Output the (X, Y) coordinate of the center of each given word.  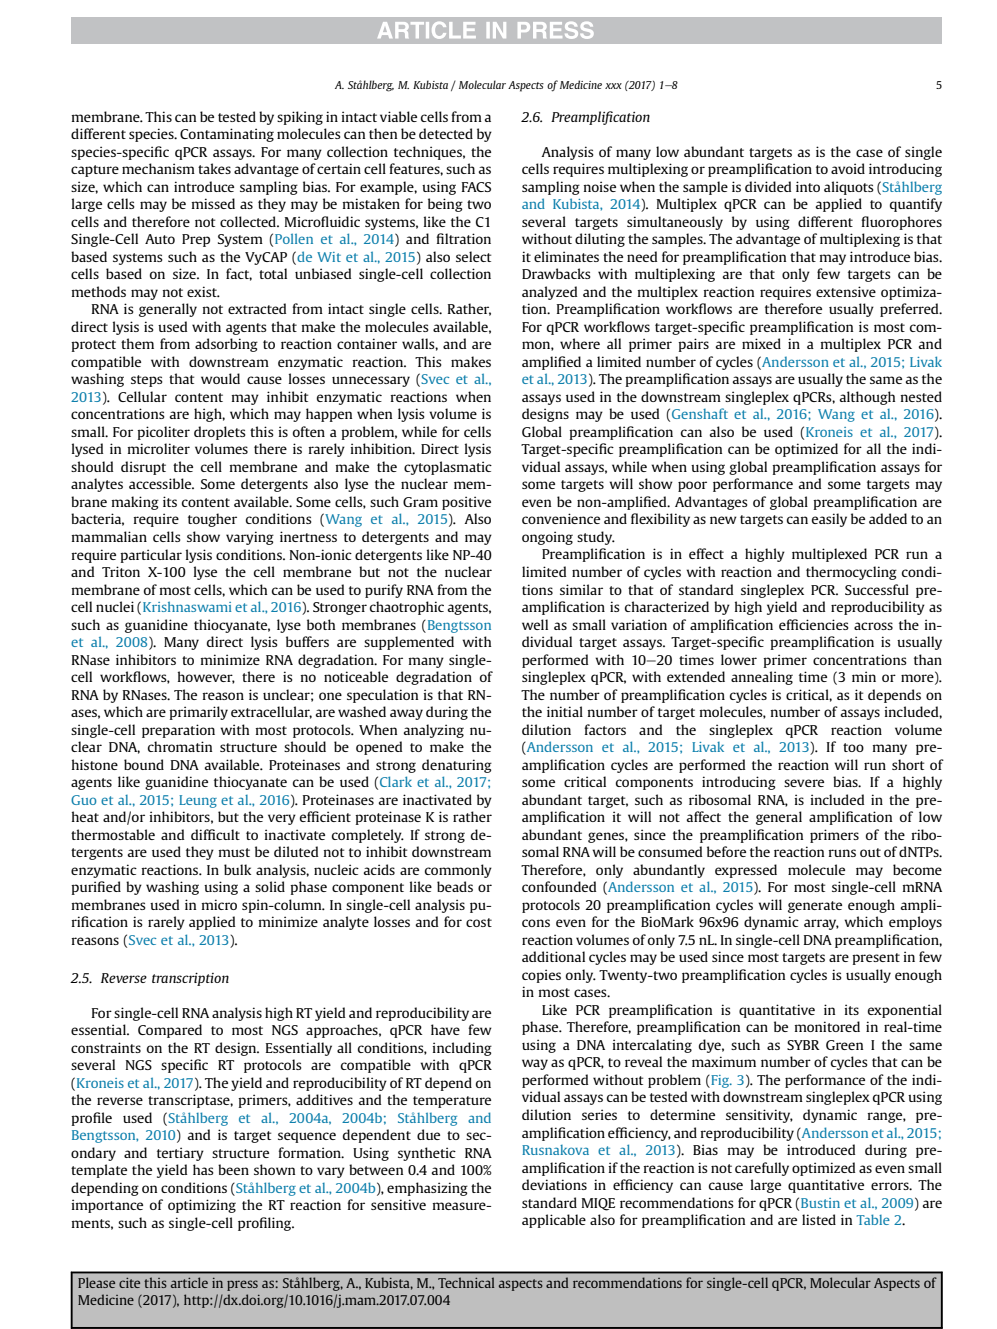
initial (565, 711)
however (206, 677)
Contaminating (227, 135)
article (189, 1282)
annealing (762, 678)
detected (446, 133)
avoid (848, 168)
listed (819, 1219)
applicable (554, 1221)
